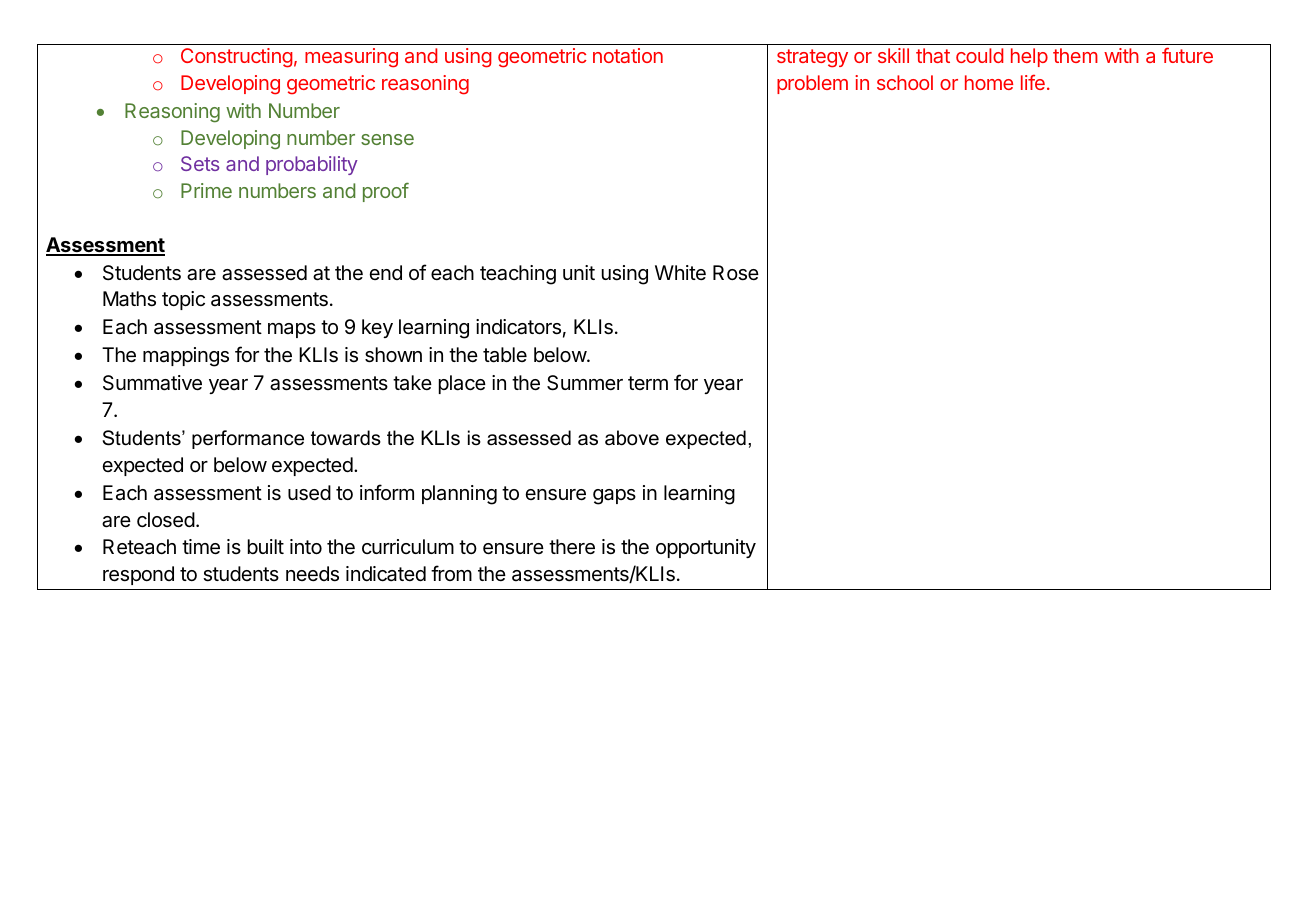 Image resolution: width=1308 pixels, height=924 pixels. Describe the element at coordinates (628, 55) in the image. I see `notation` at that location.
